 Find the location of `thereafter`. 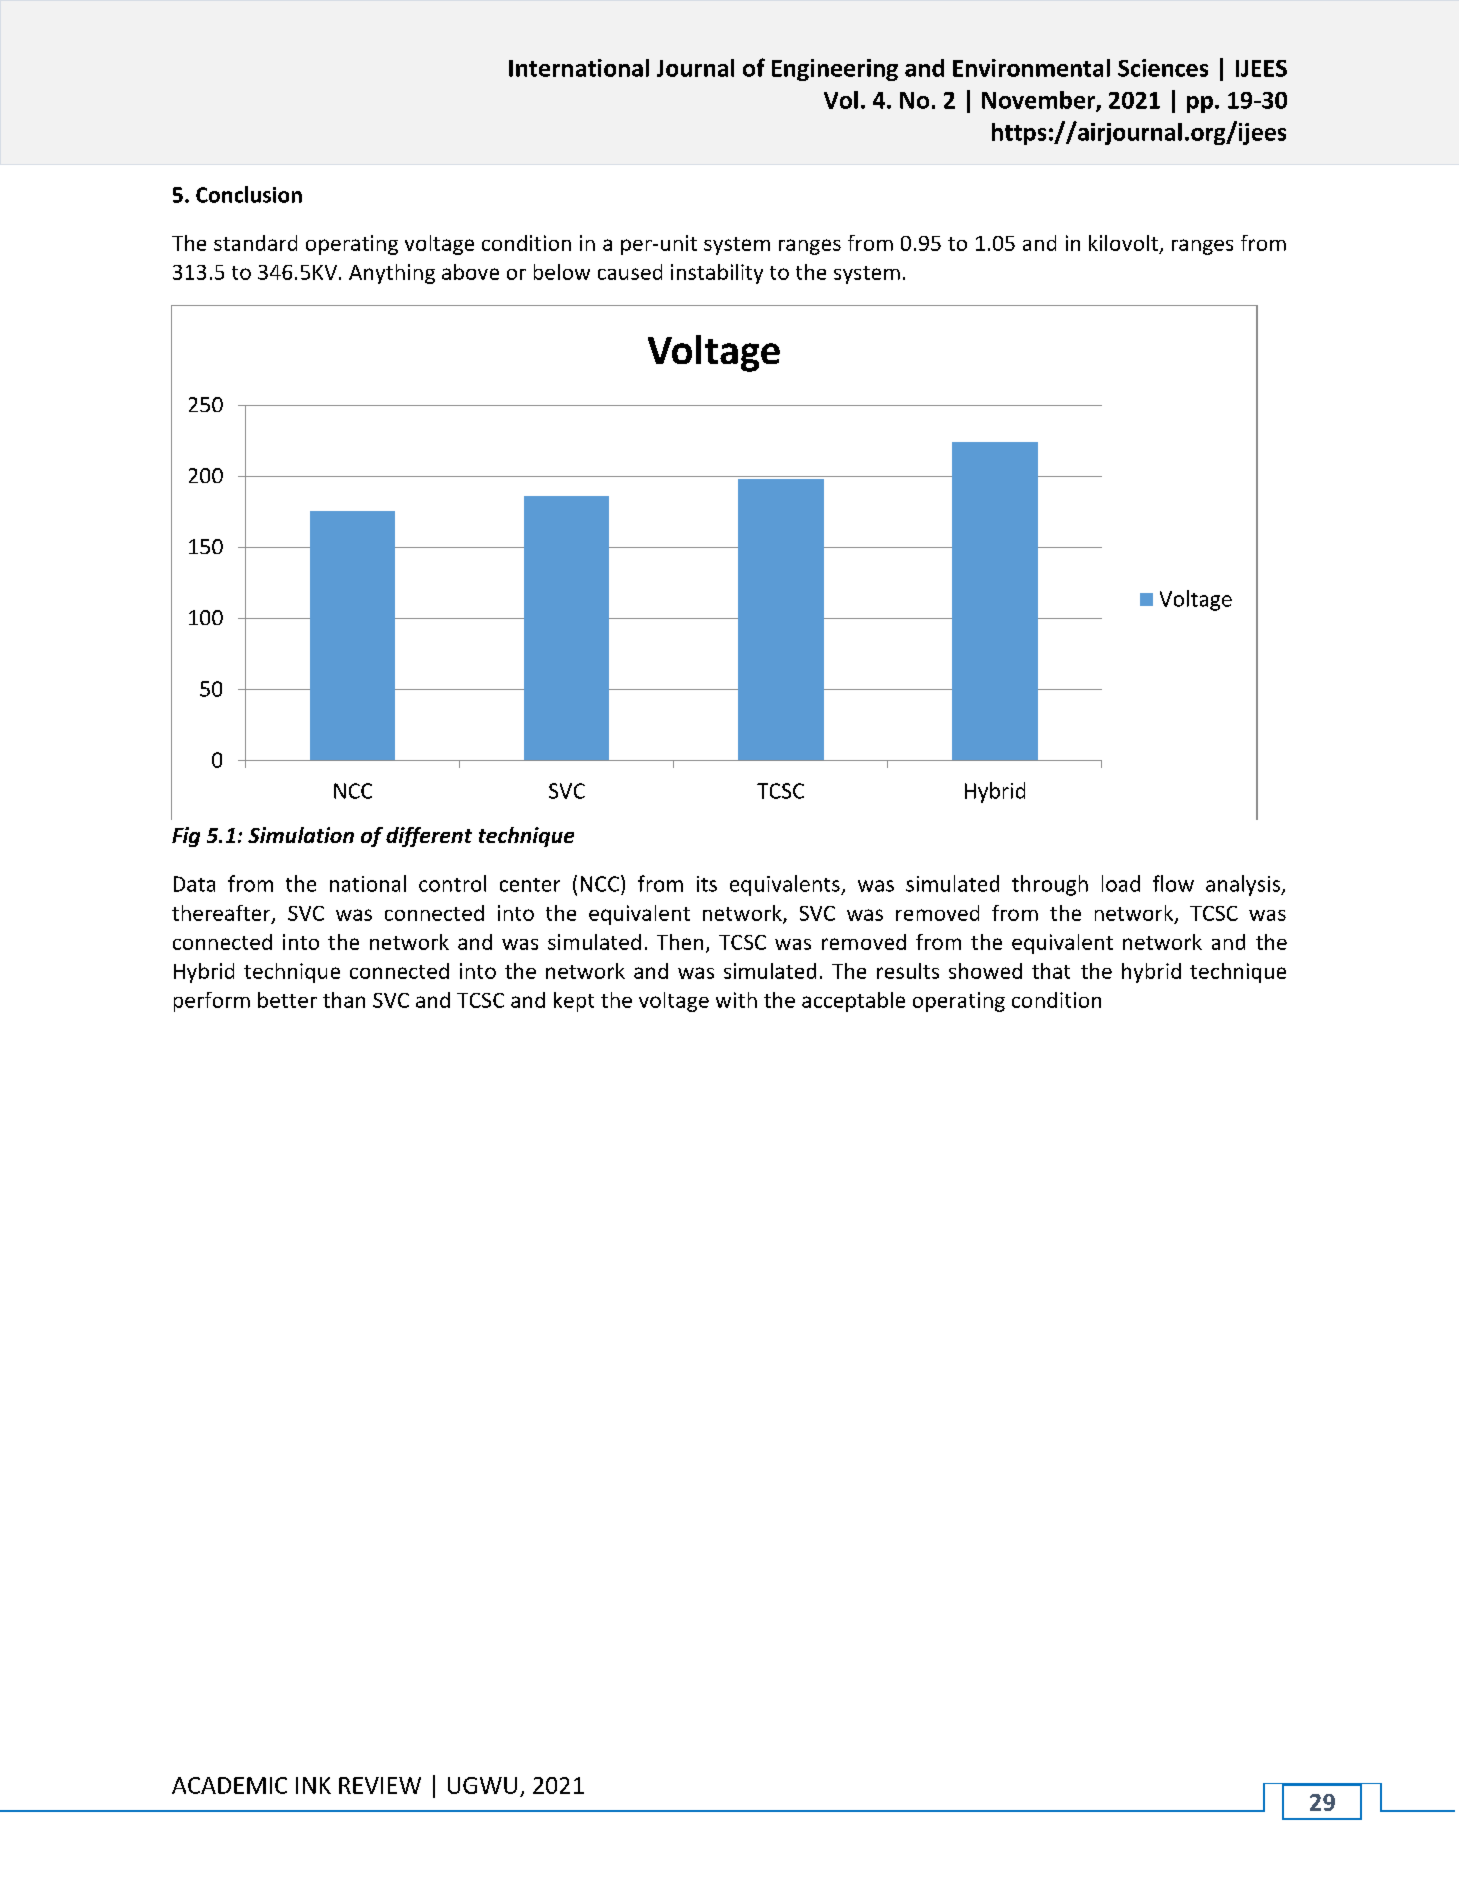

thereafter is located at coordinates (222, 914).
